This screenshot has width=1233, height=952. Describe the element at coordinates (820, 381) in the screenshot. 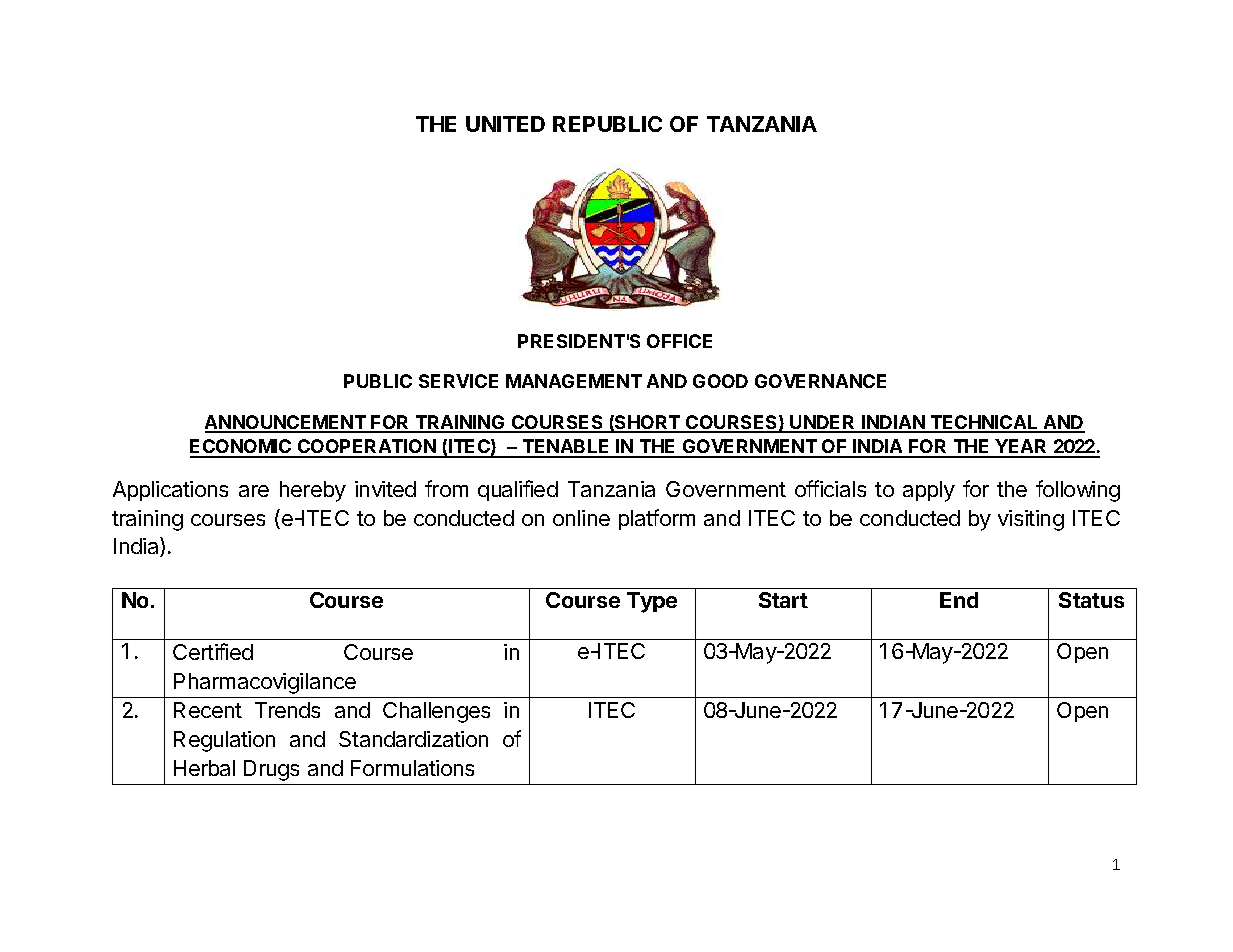

I see `GOVERNANCE` at that location.
